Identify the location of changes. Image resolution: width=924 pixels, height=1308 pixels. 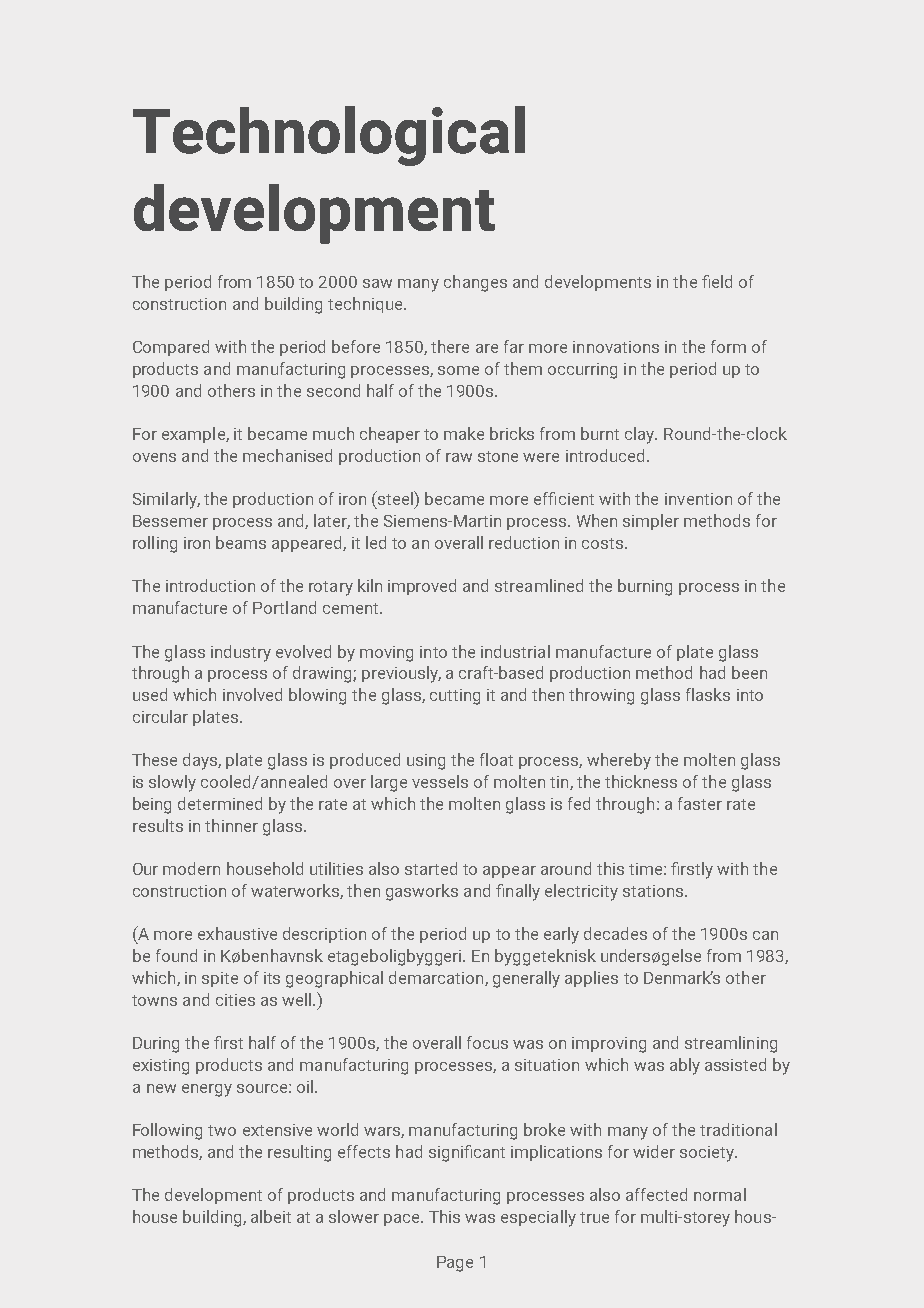
(475, 283).
